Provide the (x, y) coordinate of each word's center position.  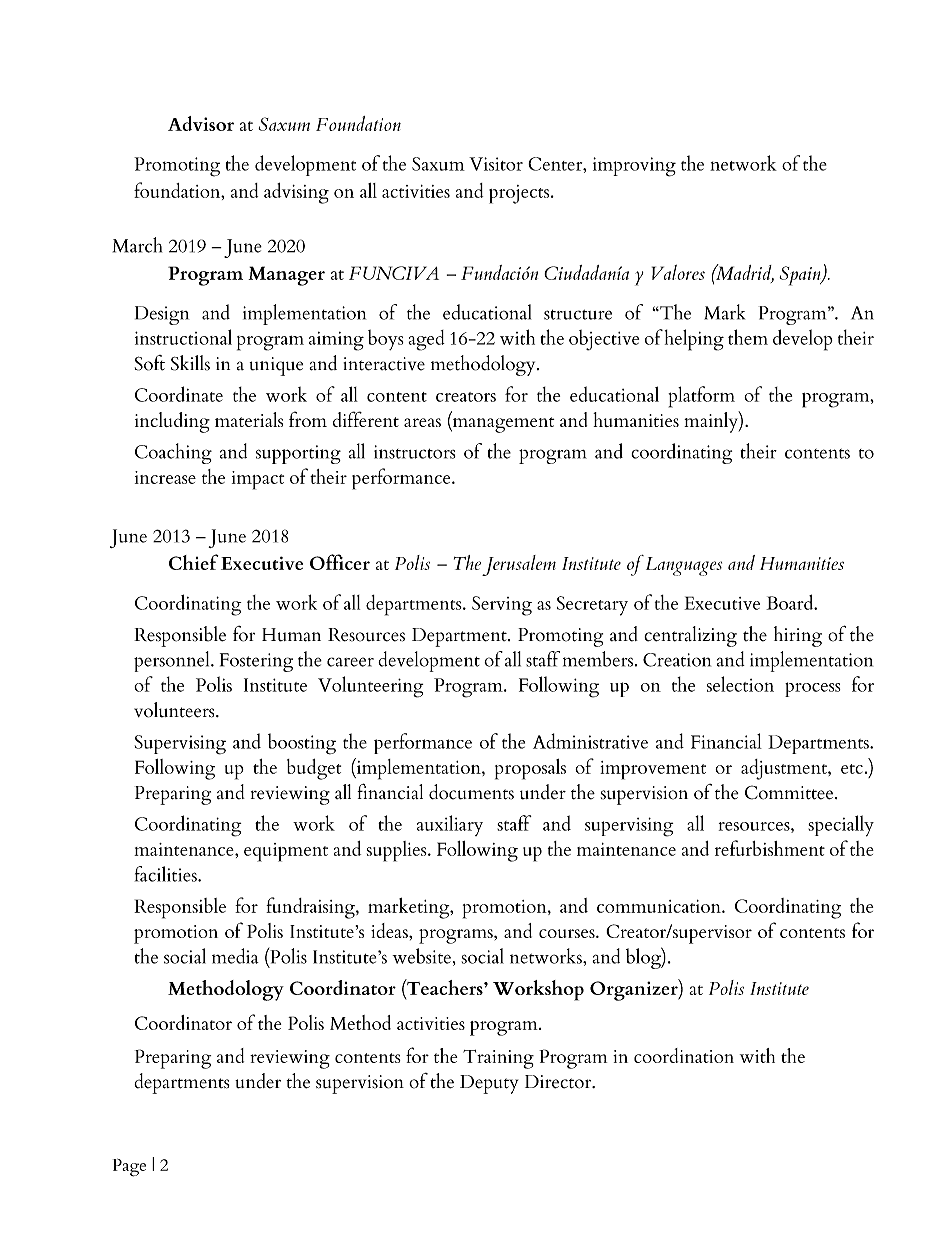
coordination (684, 1055)
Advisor (201, 123)
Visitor (496, 164)
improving (634, 167)
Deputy (489, 1084)
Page (129, 1168)
